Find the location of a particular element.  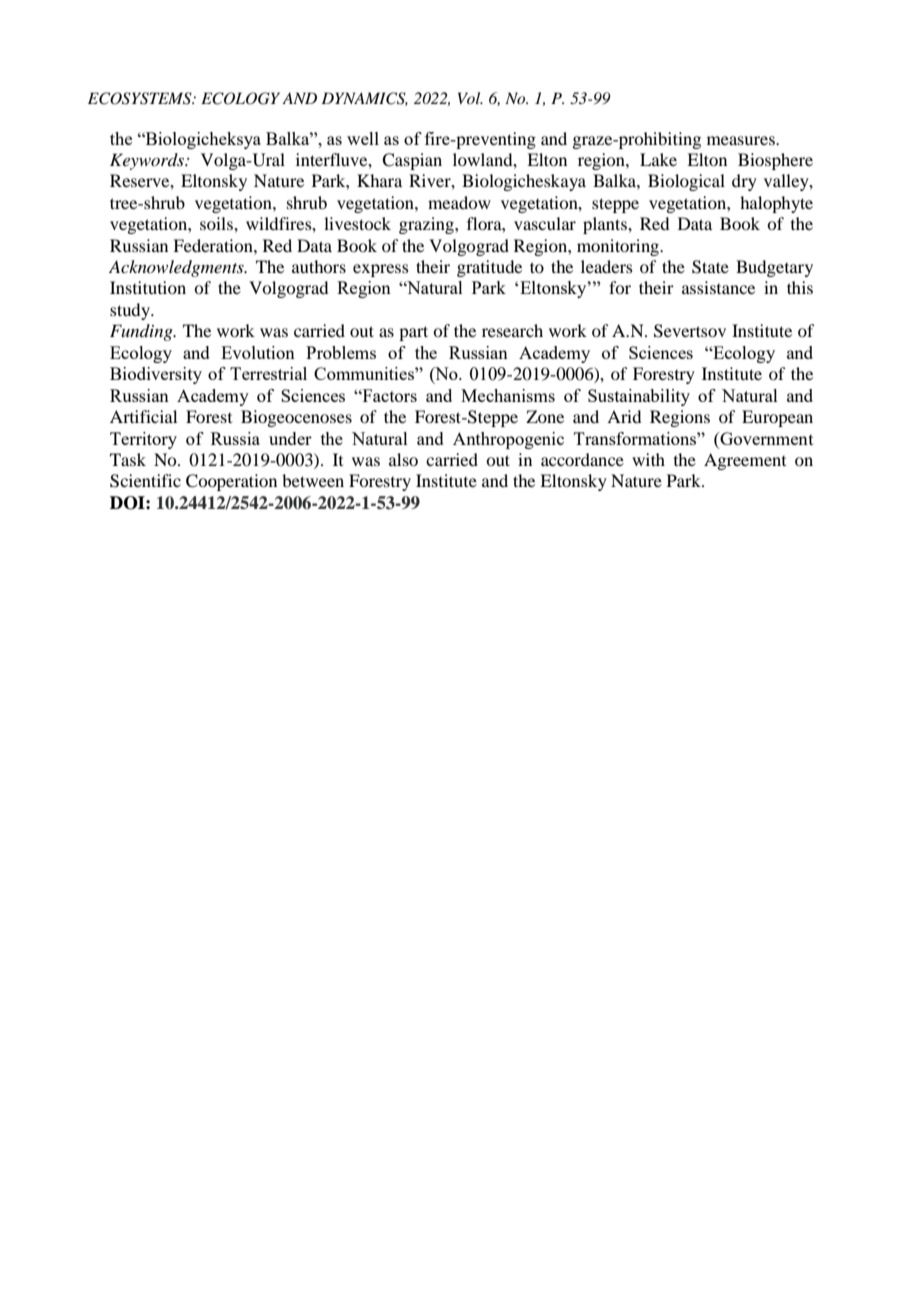

Cooperation is located at coordinates (231, 482).
